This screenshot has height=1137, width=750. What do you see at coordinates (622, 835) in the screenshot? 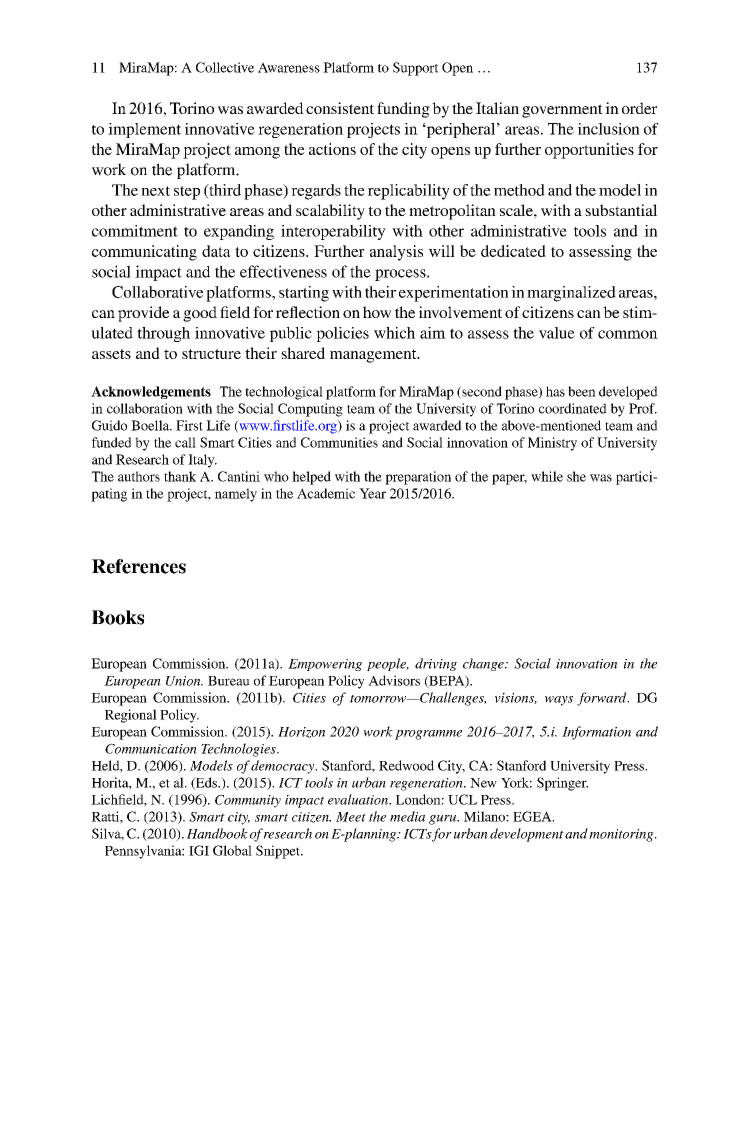
I see `monitoring` at bounding box center [622, 835].
